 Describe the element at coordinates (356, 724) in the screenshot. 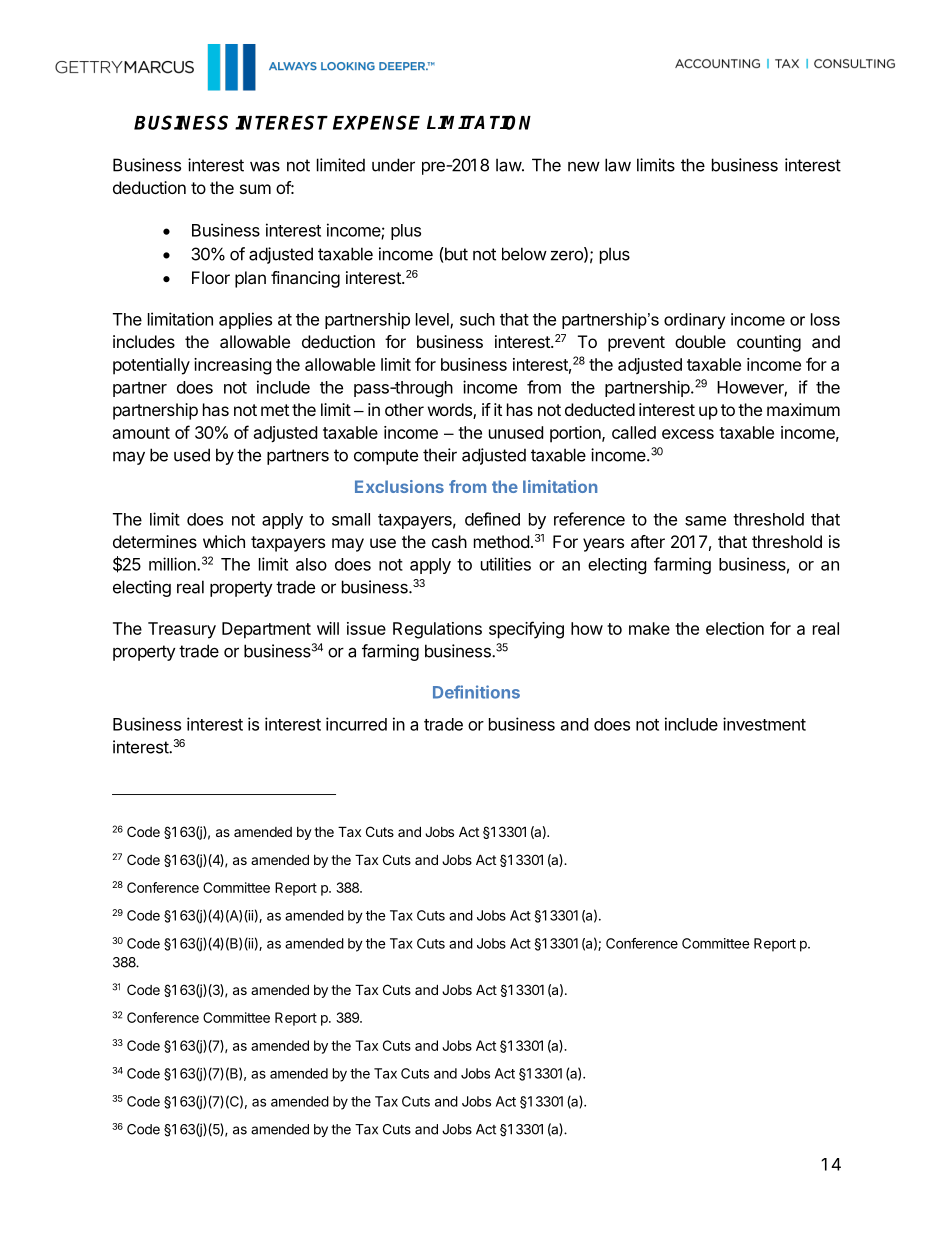

I see `incurred` at that location.
